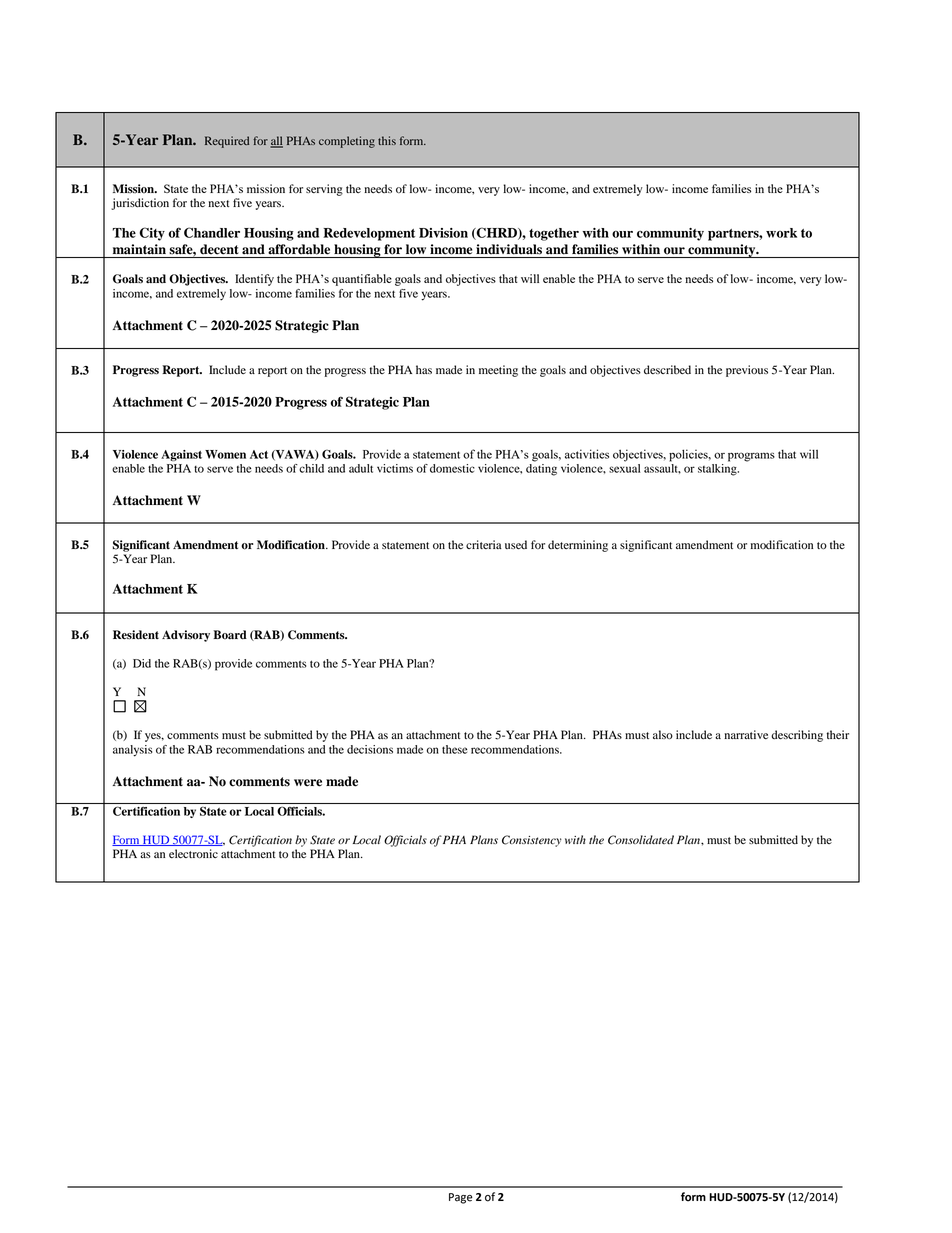 The image size is (952, 1233). What do you see at coordinates (230, 635) in the document?
I see `Board` at bounding box center [230, 635].
